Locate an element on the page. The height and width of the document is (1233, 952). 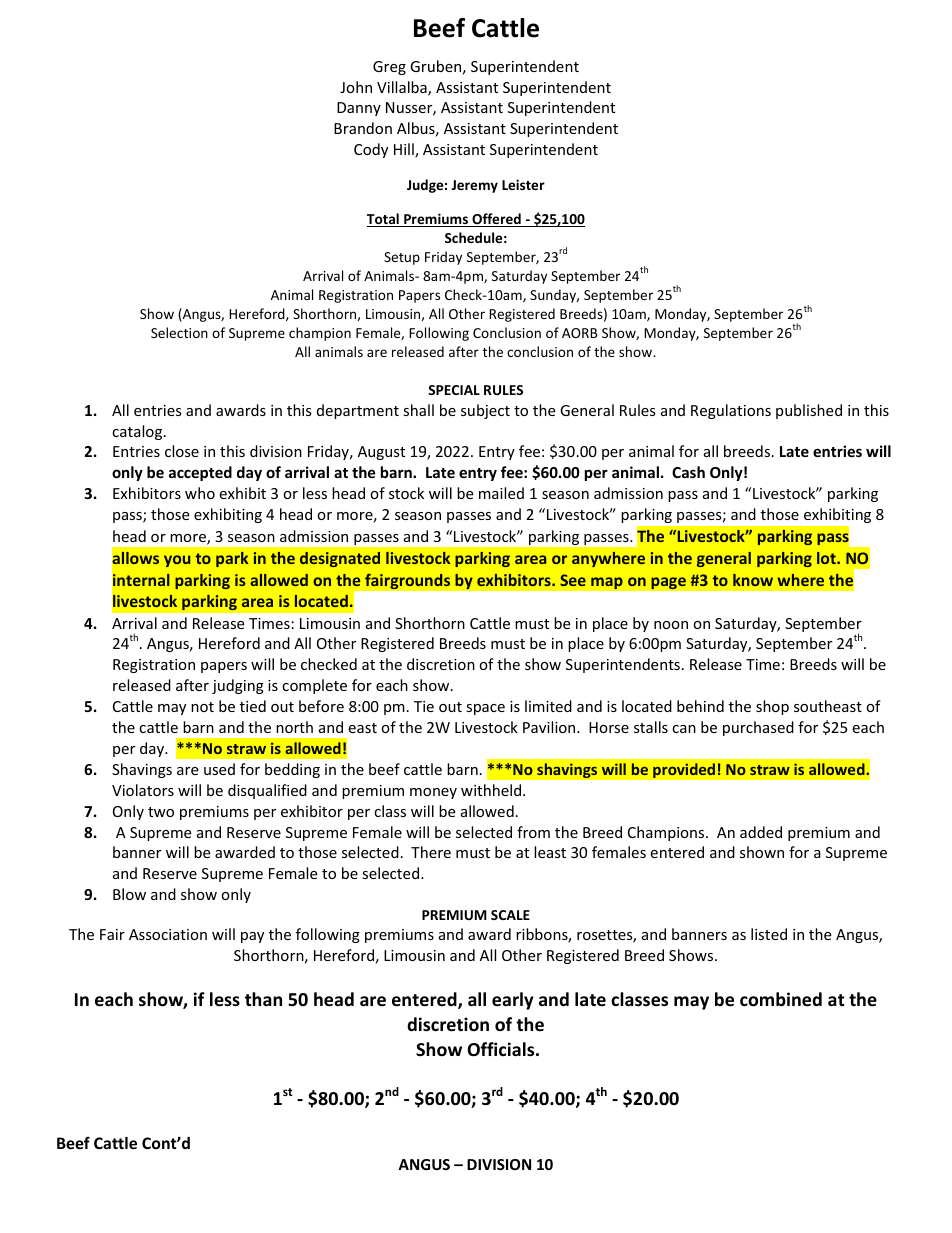
SPECIAL is located at coordinates (454, 390).
